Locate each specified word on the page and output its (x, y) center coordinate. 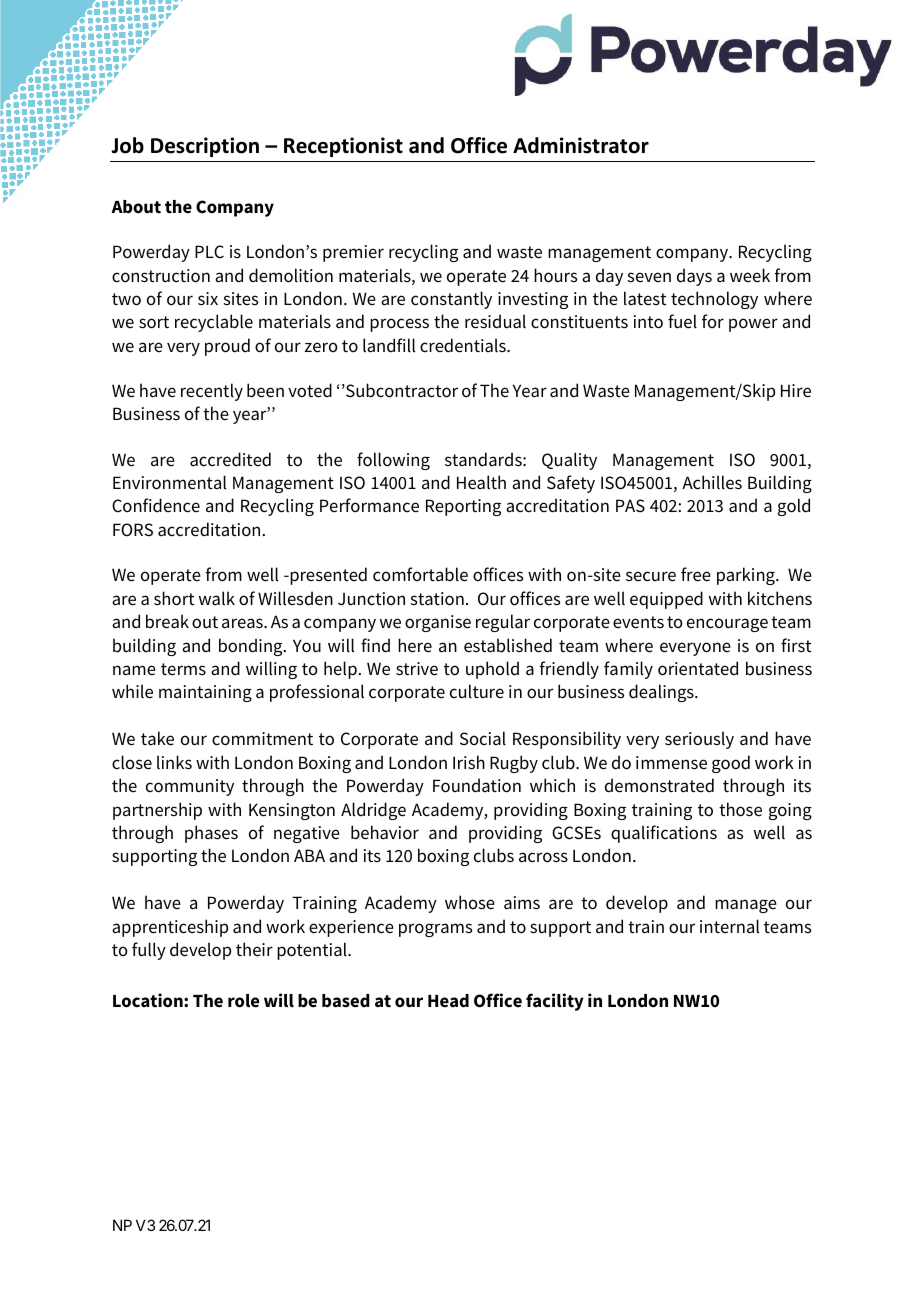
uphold (492, 670)
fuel (682, 321)
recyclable (214, 323)
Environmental (169, 482)
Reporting (463, 507)
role (243, 1001)
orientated (698, 668)
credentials (464, 345)
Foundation (477, 785)
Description (205, 147)
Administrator (581, 145)
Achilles (712, 482)
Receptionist (343, 147)
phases (211, 834)
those (740, 809)
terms (183, 669)
